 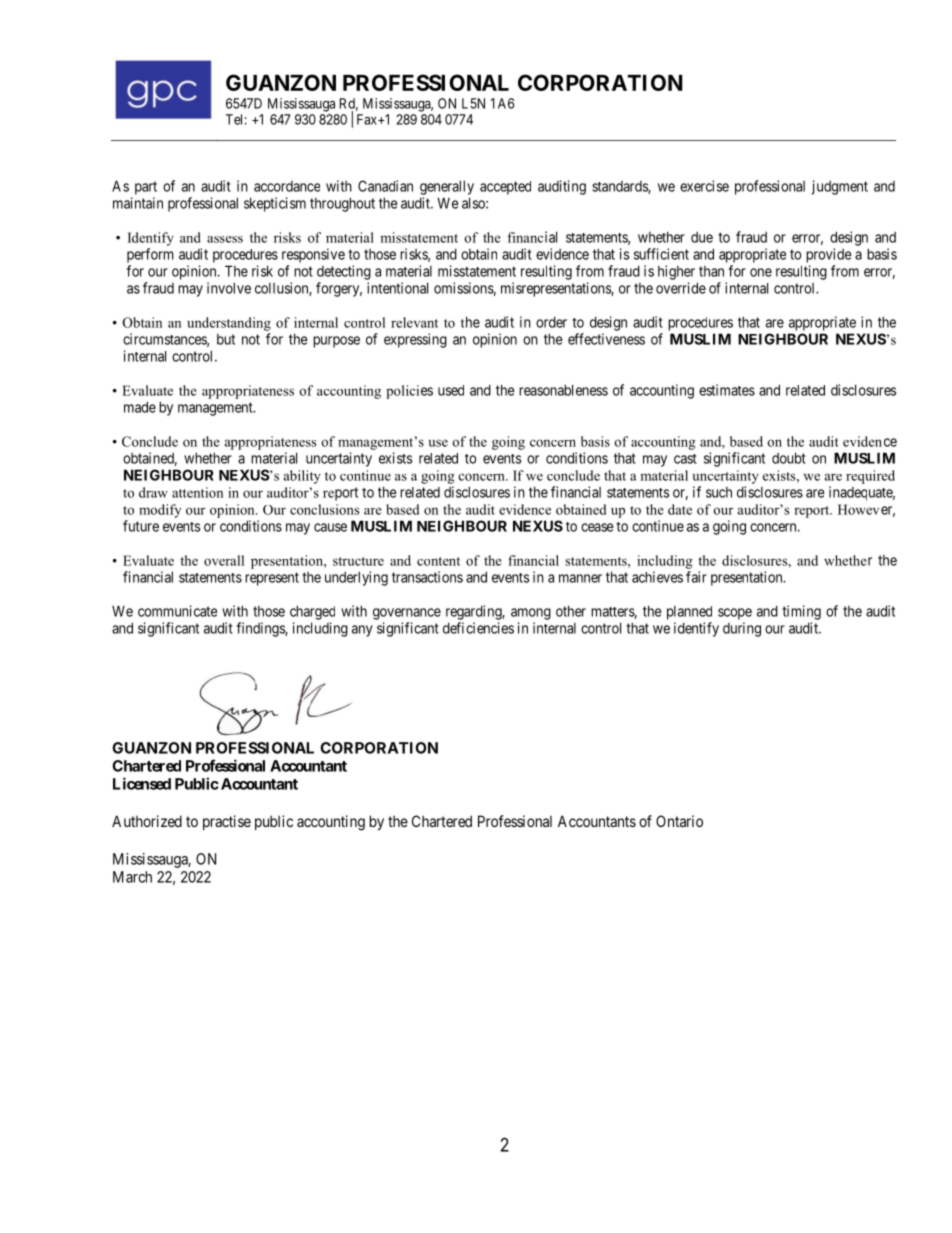 What do you see at coordinates (789, 458) in the image?
I see `doubt` at bounding box center [789, 458].
